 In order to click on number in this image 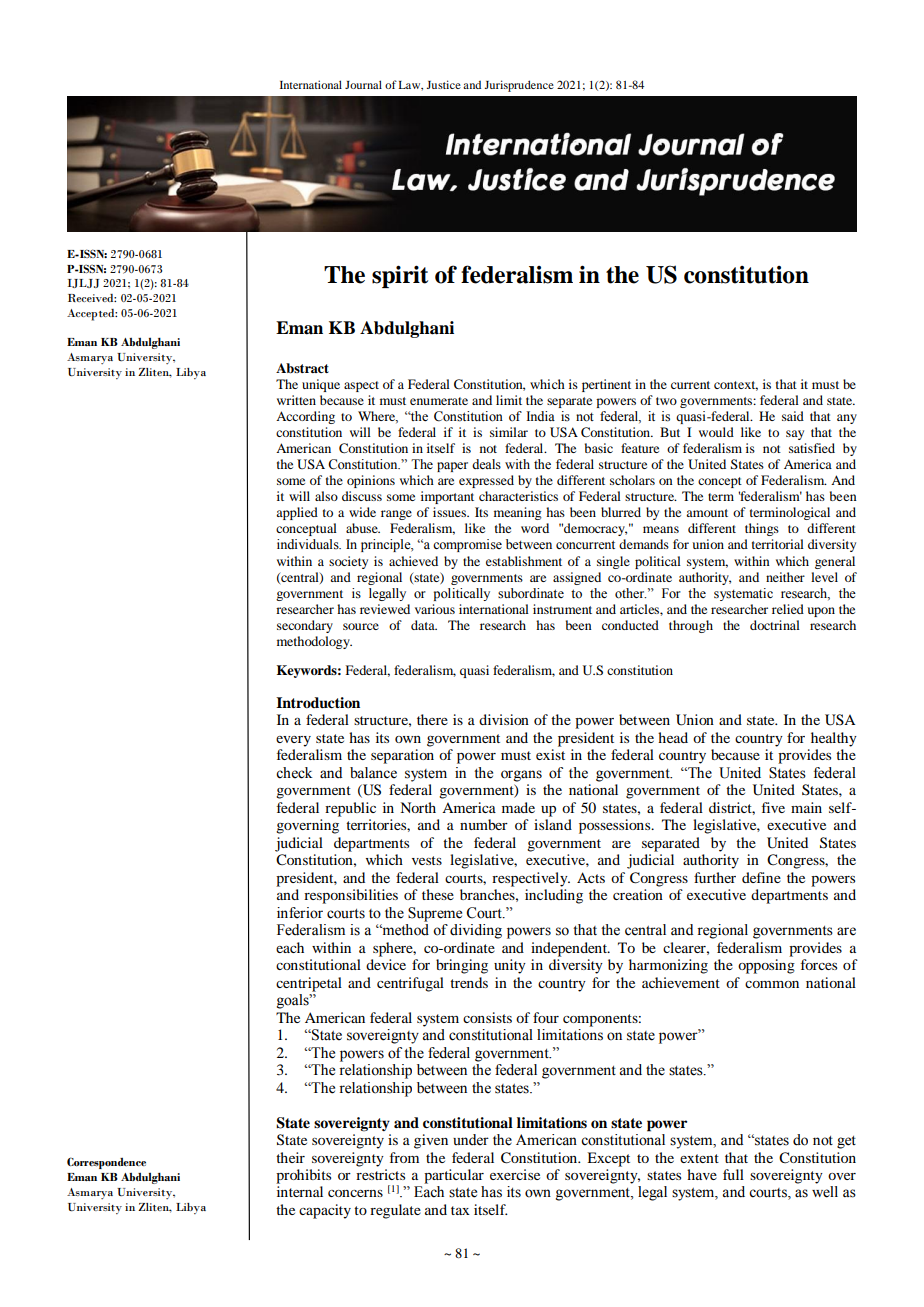, I will do `click(484, 824)`.
